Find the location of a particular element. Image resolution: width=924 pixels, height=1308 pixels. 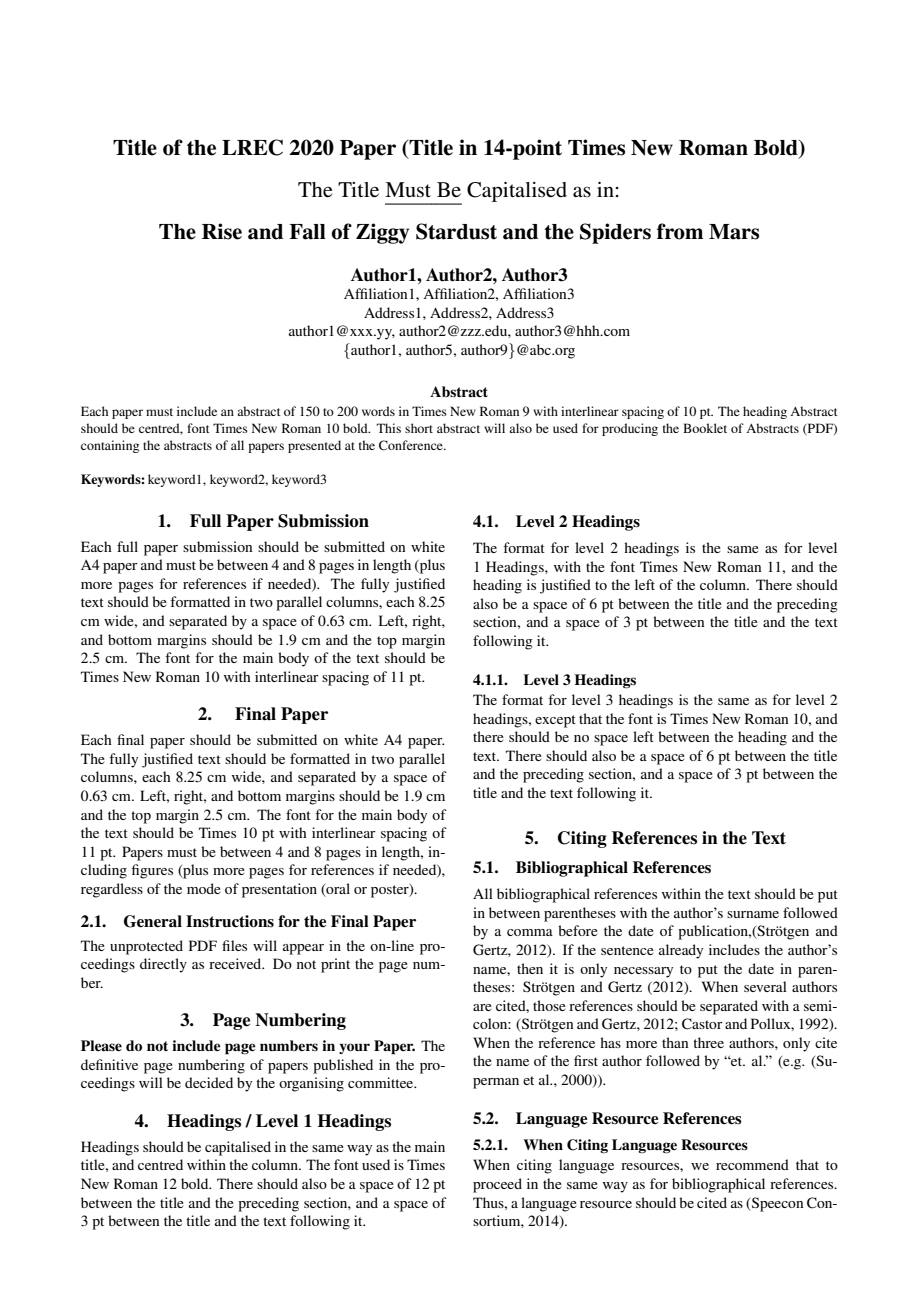

Conference is located at coordinates (412, 445).
